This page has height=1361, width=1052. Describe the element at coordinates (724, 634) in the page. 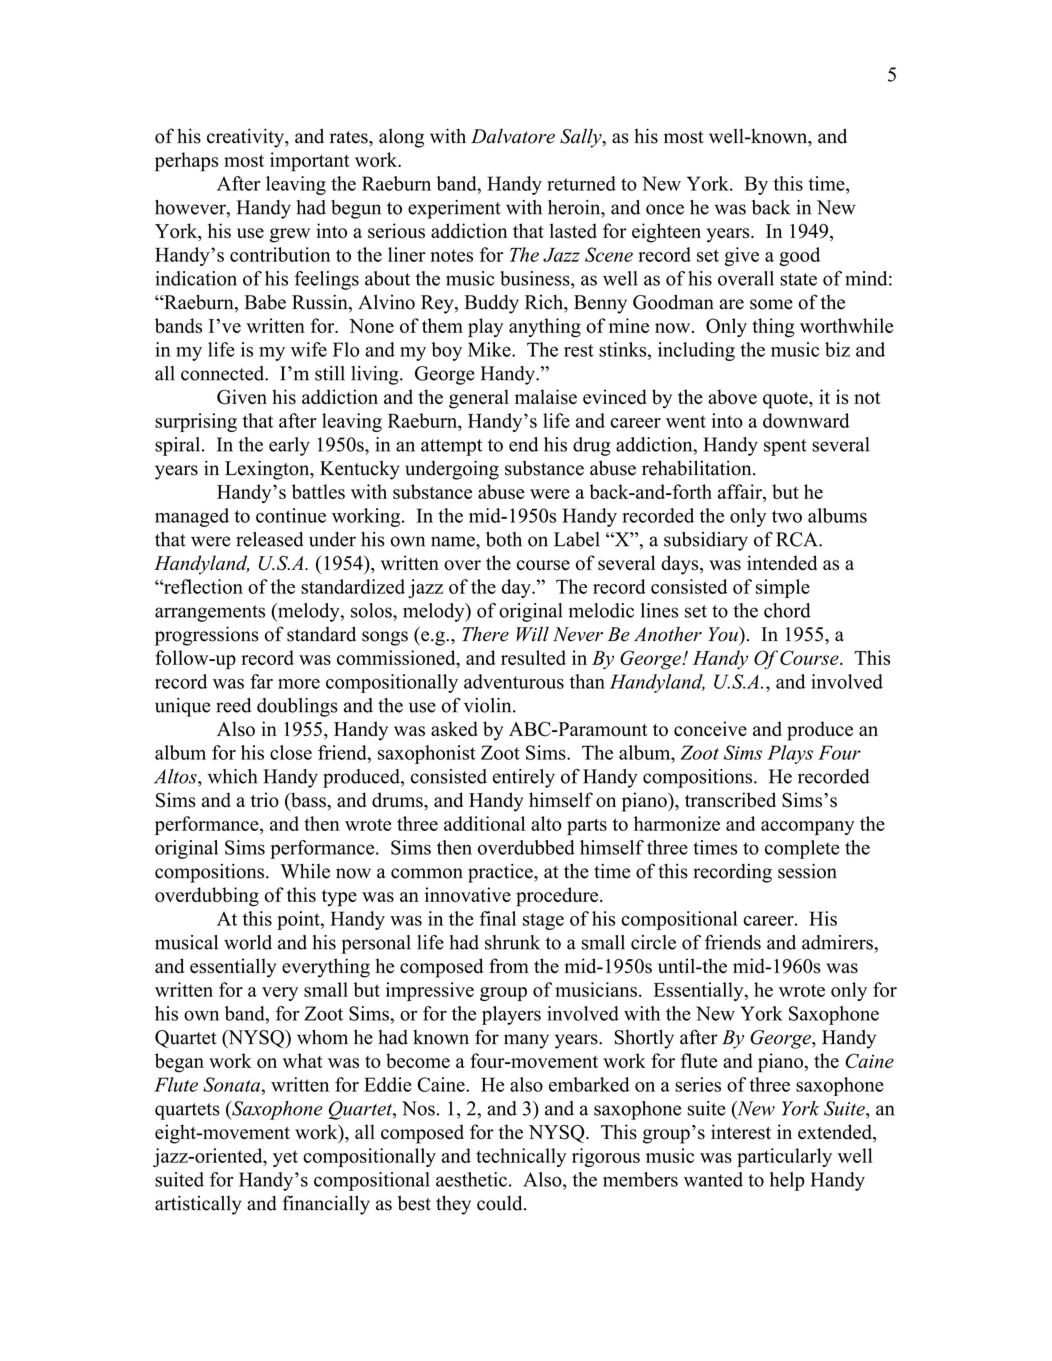

I see `You` at that location.
